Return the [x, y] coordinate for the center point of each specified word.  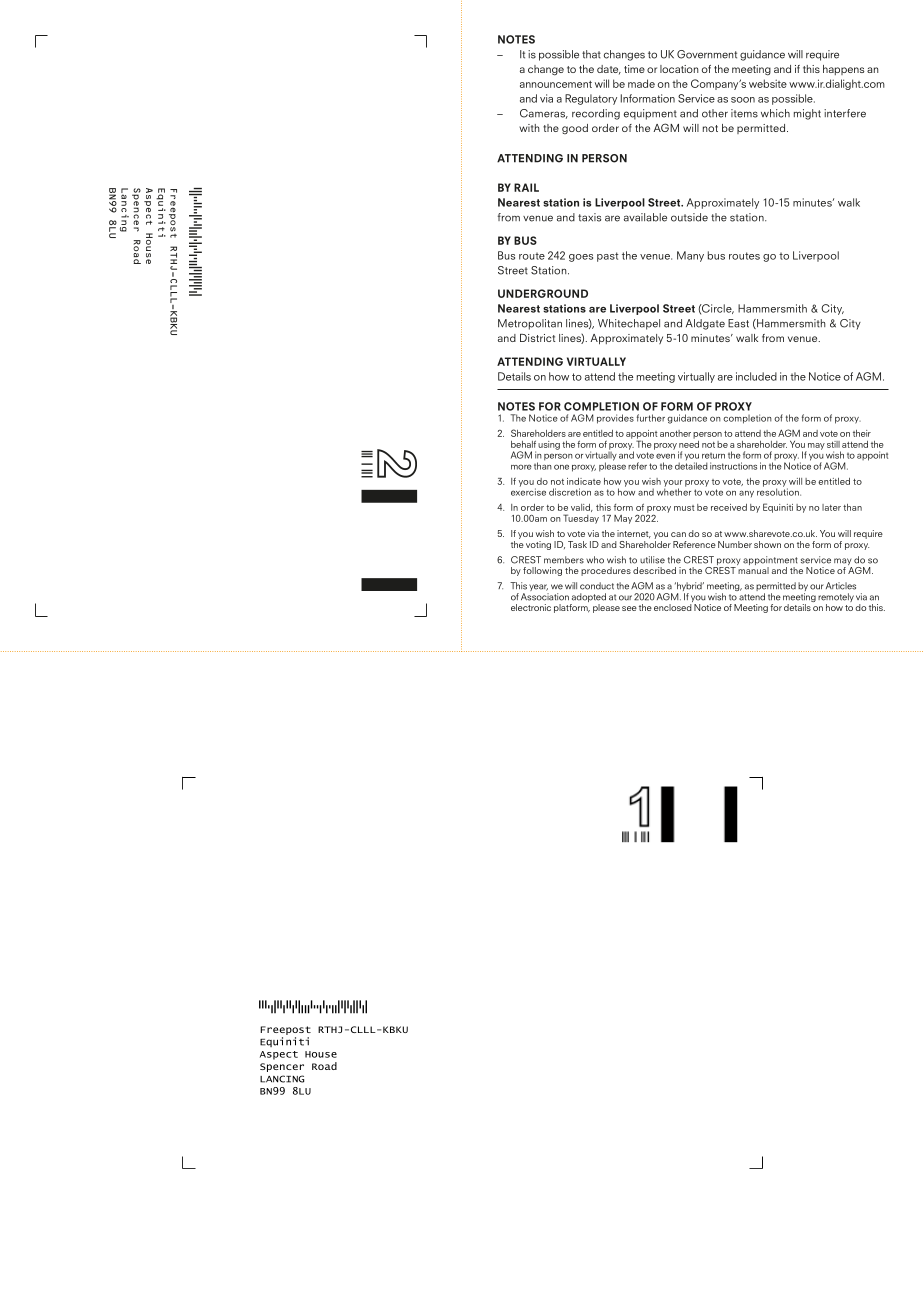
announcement [556, 84]
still [833, 444]
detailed [691, 466]
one [561, 467]
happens [843, 70]
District [537, 338]
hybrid [689, 588]
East [738, 323]
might [807, 114]
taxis [589, 217]
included [756, 376]
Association [545, 597]
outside [689, 217]
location [679, 69]
